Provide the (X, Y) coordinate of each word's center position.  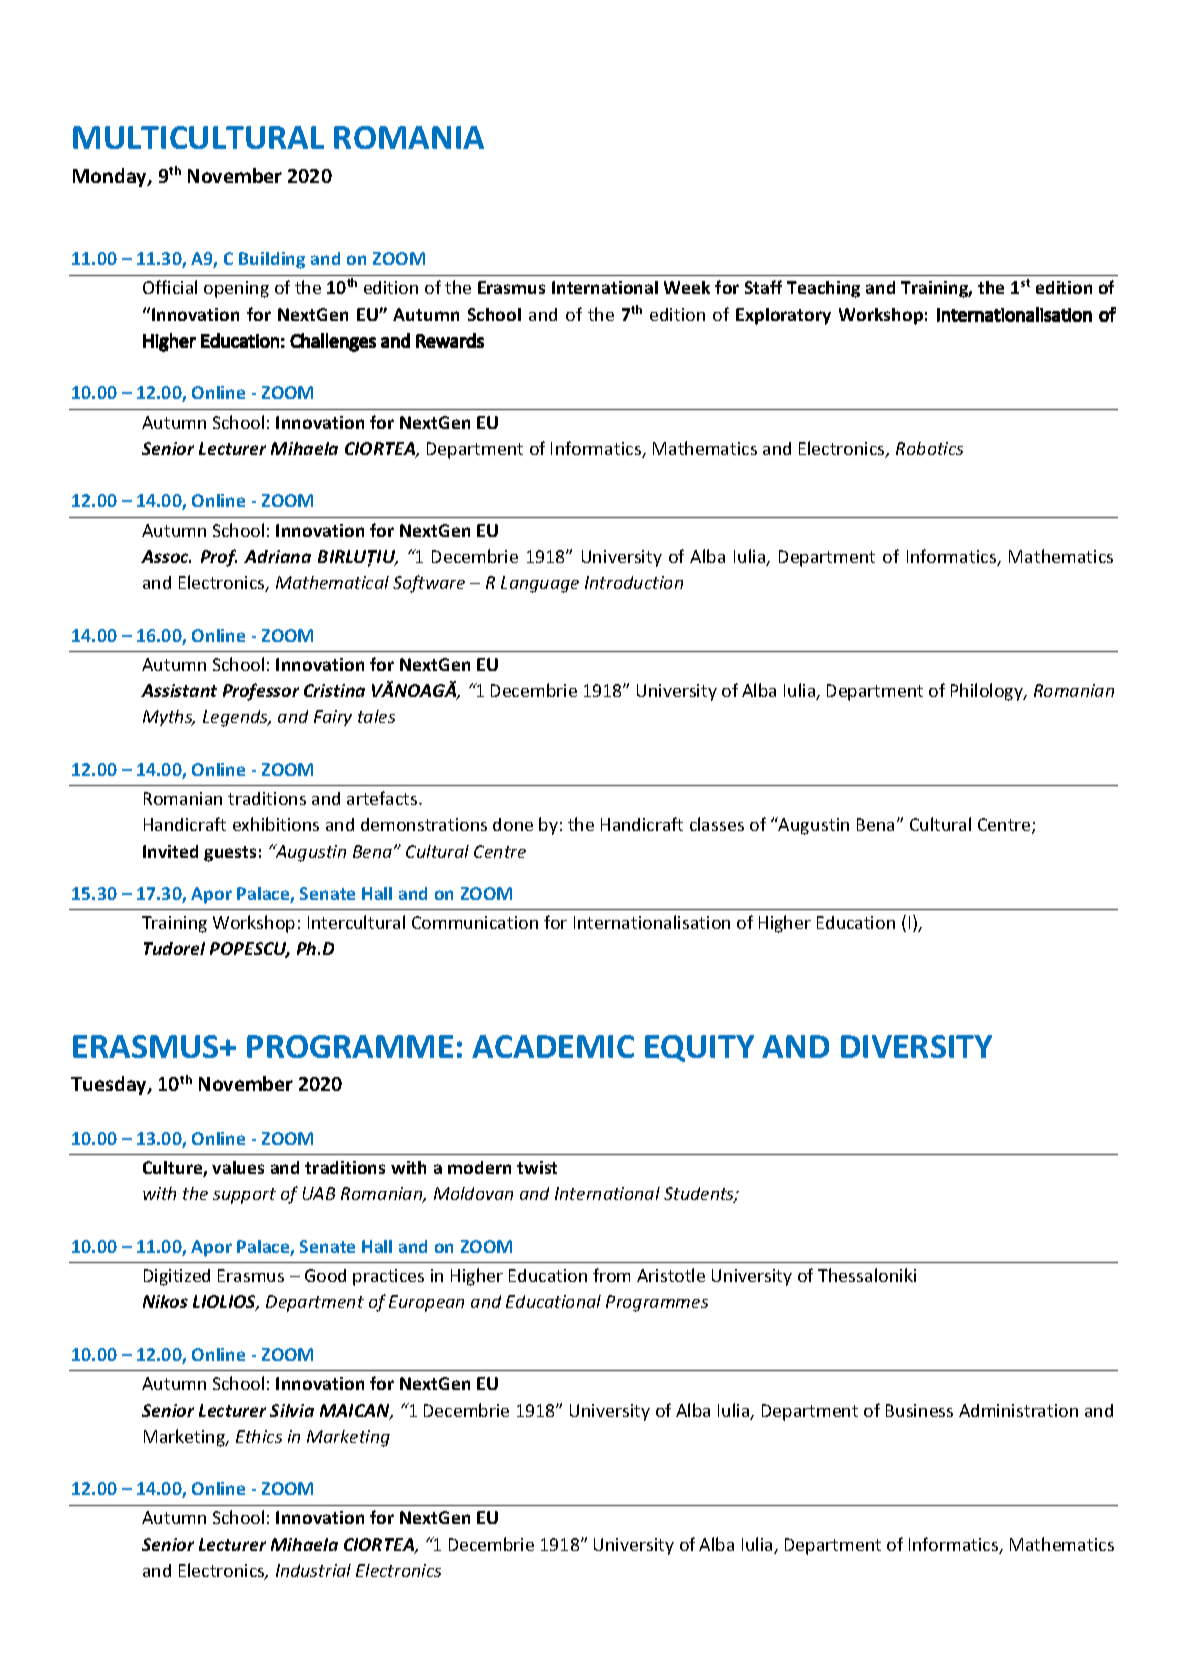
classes (717, 824)
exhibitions (276, 824)
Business (919, 1410)
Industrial (313, 1570)
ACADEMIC (553, 1046)
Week (687, 287)
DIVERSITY (916, 1046)
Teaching (823, 289)
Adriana (277, 556)
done (513, 824)
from (611, 1275)
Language (540, 584)
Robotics (929, 448)
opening (236, 289)
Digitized (177, 1277)
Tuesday (110, 1085)
